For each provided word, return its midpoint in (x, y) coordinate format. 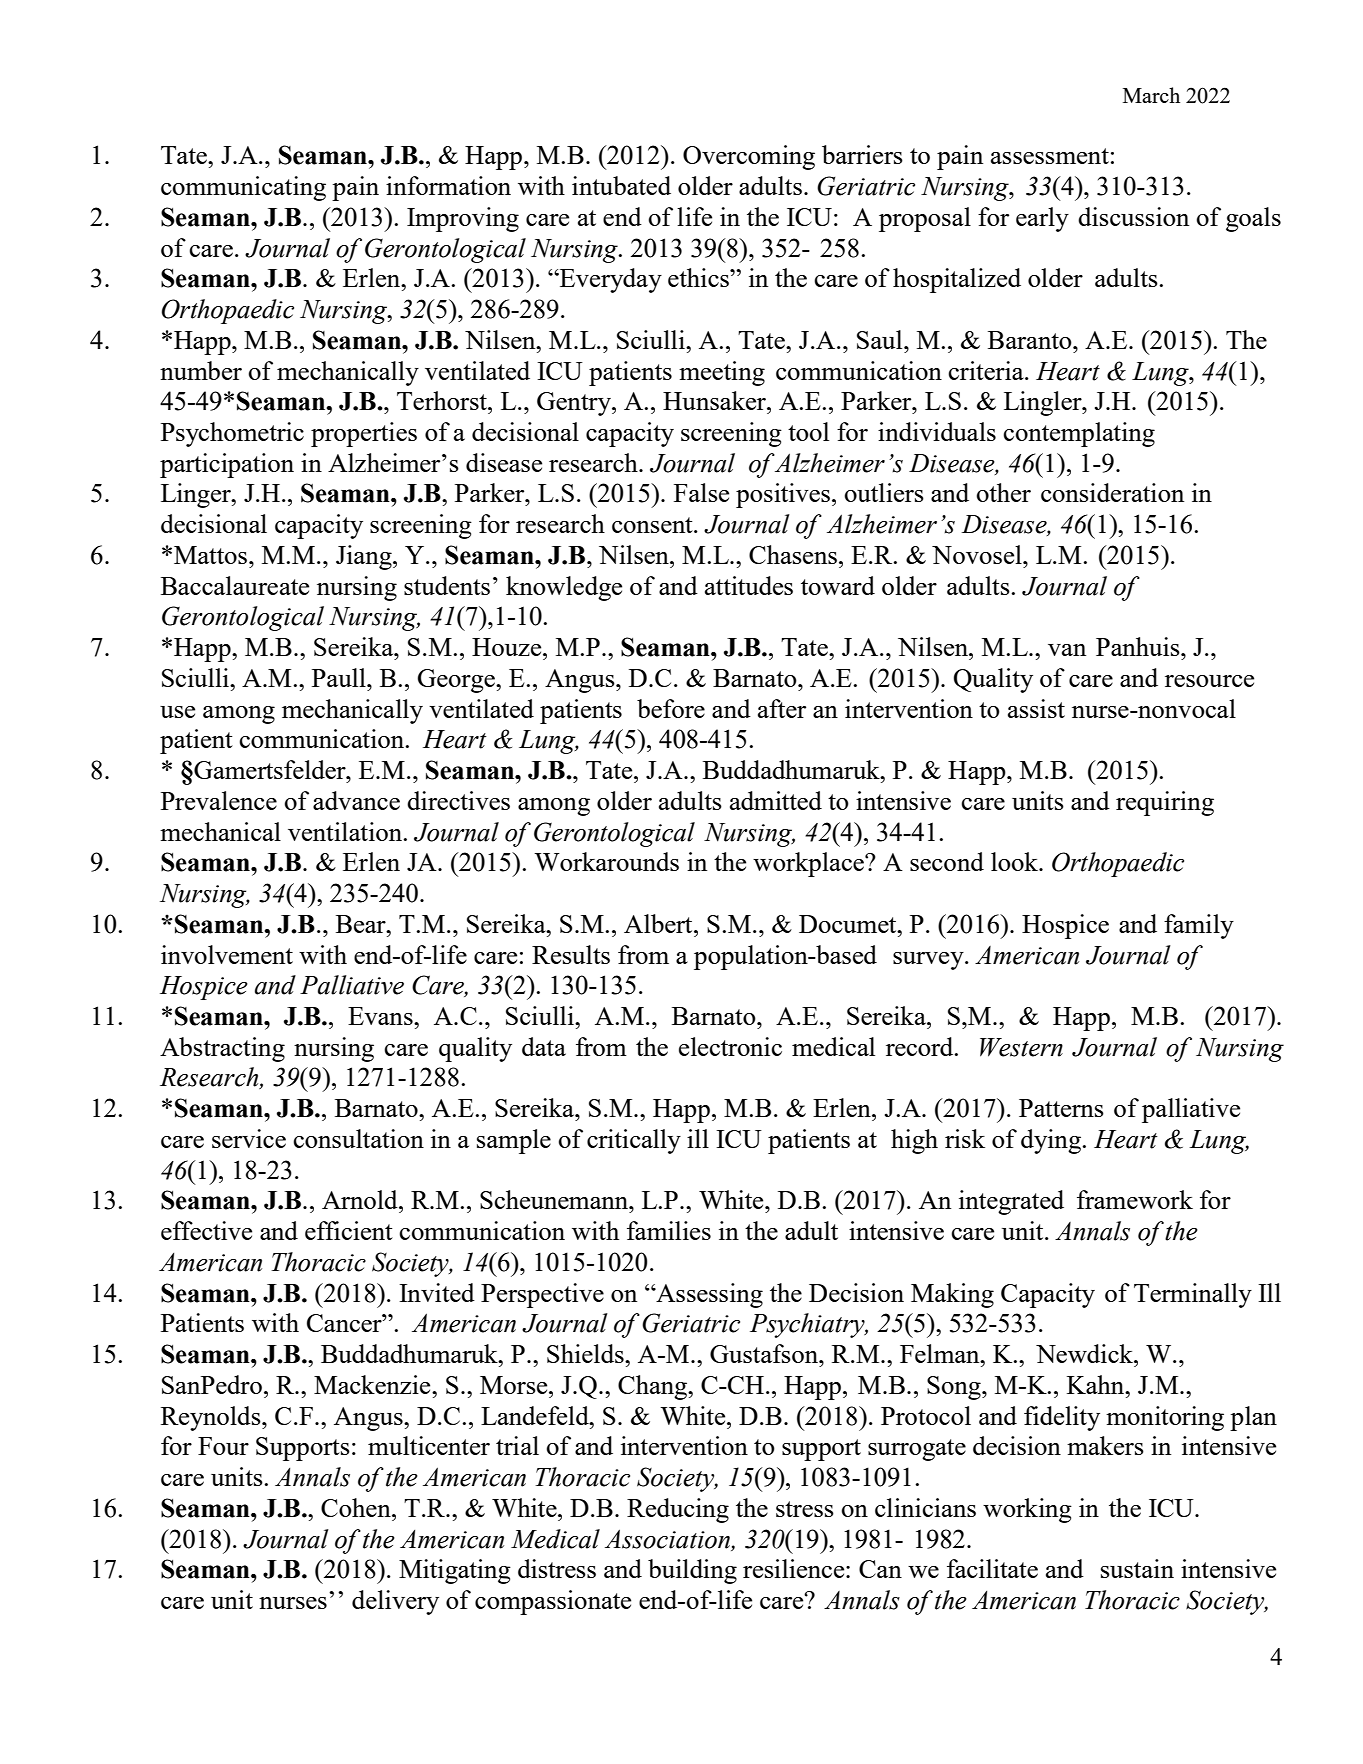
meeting (722, 373)
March (1151, 95)
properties (364, 434)
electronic (730, 1046)
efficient (349, 1230)
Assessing (708, 1295)
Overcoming (749, 157)
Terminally (1193, 1295)
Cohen (357, 1507)
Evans (381, 1016)
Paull (340, 677)
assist (1036, 708)
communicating (243, 188)
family (1199, 926)
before (671, 708)
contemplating (1079, 434)
